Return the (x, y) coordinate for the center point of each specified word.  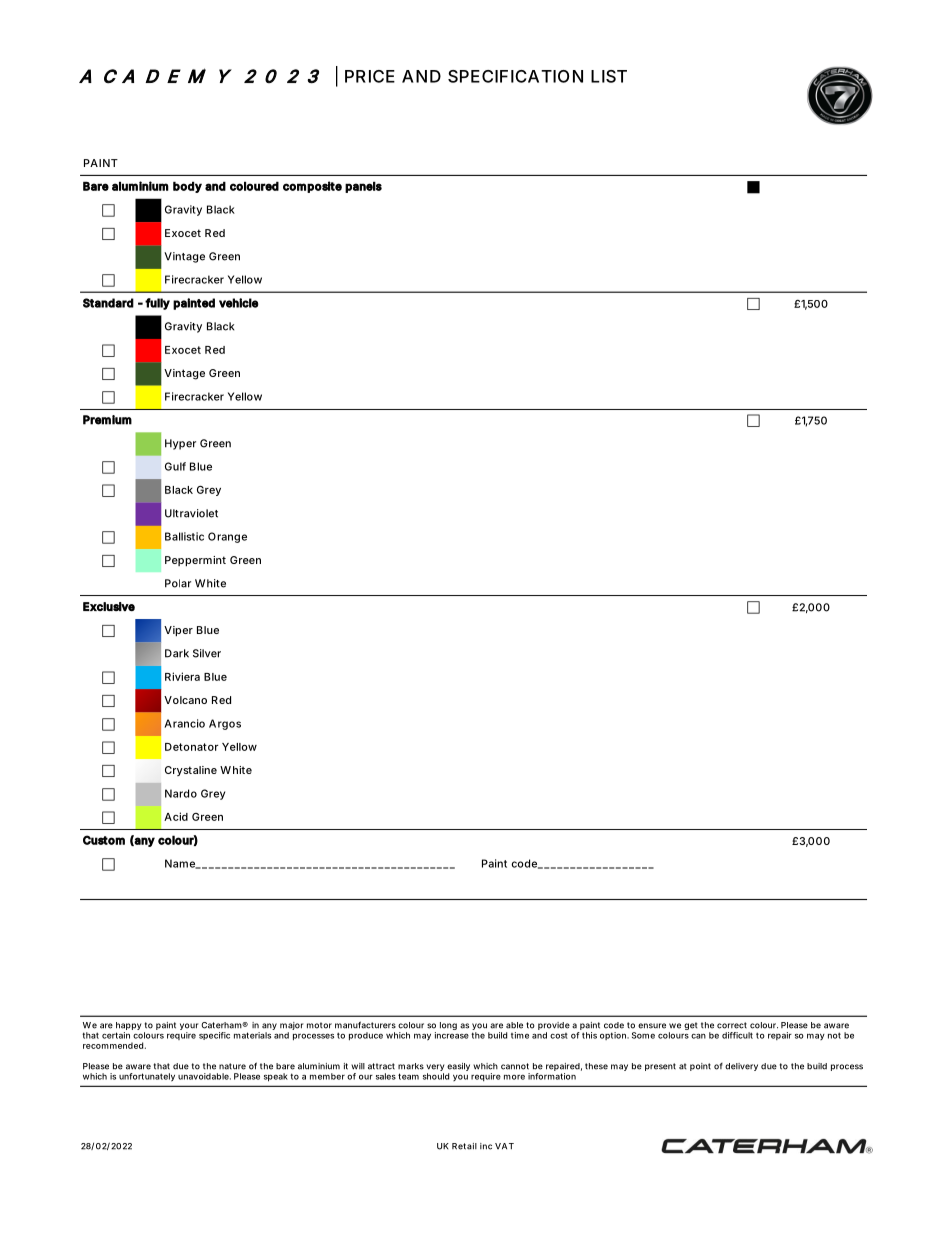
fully (157, 304)
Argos (225, 724)
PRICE (370, 76)
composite (312, 187)
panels (363, 187)
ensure (652, 1026)
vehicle (239, 303)
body (187, 187)
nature (232, 1066)
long (448, 1026)
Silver (207, 653)
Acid (176, 816)
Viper (178, 631)
